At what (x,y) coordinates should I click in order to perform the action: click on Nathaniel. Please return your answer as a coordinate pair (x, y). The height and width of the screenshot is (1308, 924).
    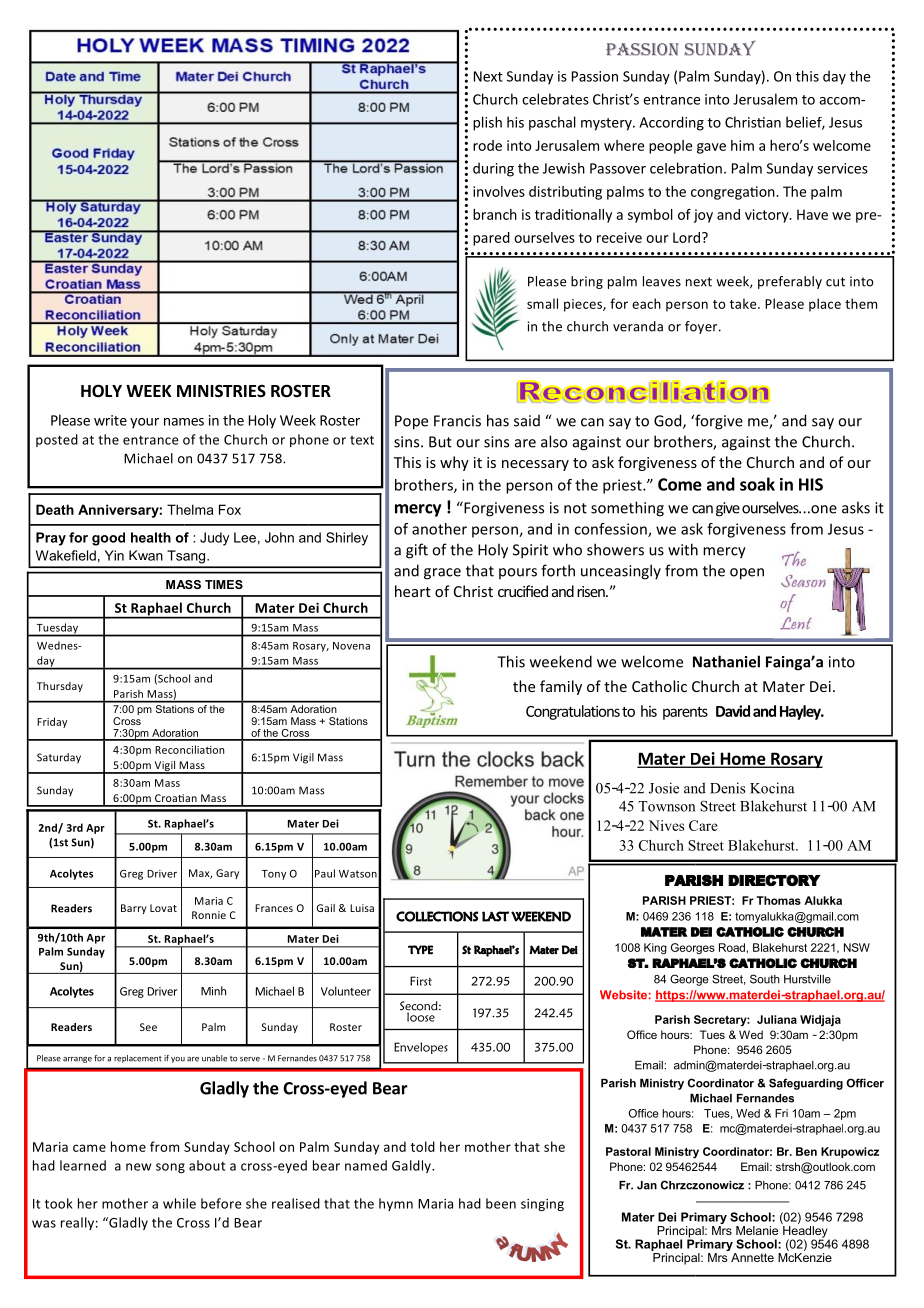
    Looking at the image, I should click on (726, 661).
